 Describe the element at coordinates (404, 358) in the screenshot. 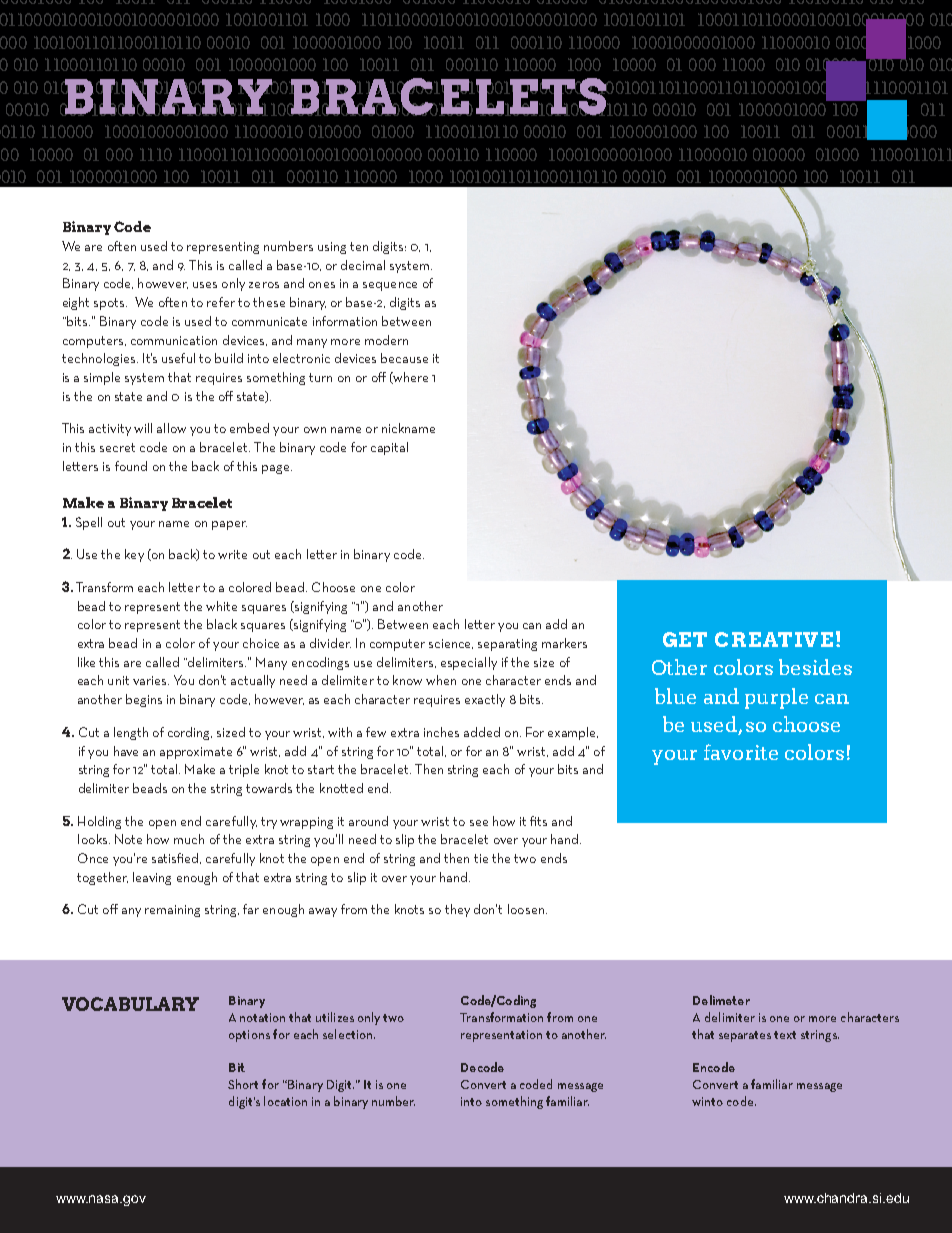

I see `because` at that location.
